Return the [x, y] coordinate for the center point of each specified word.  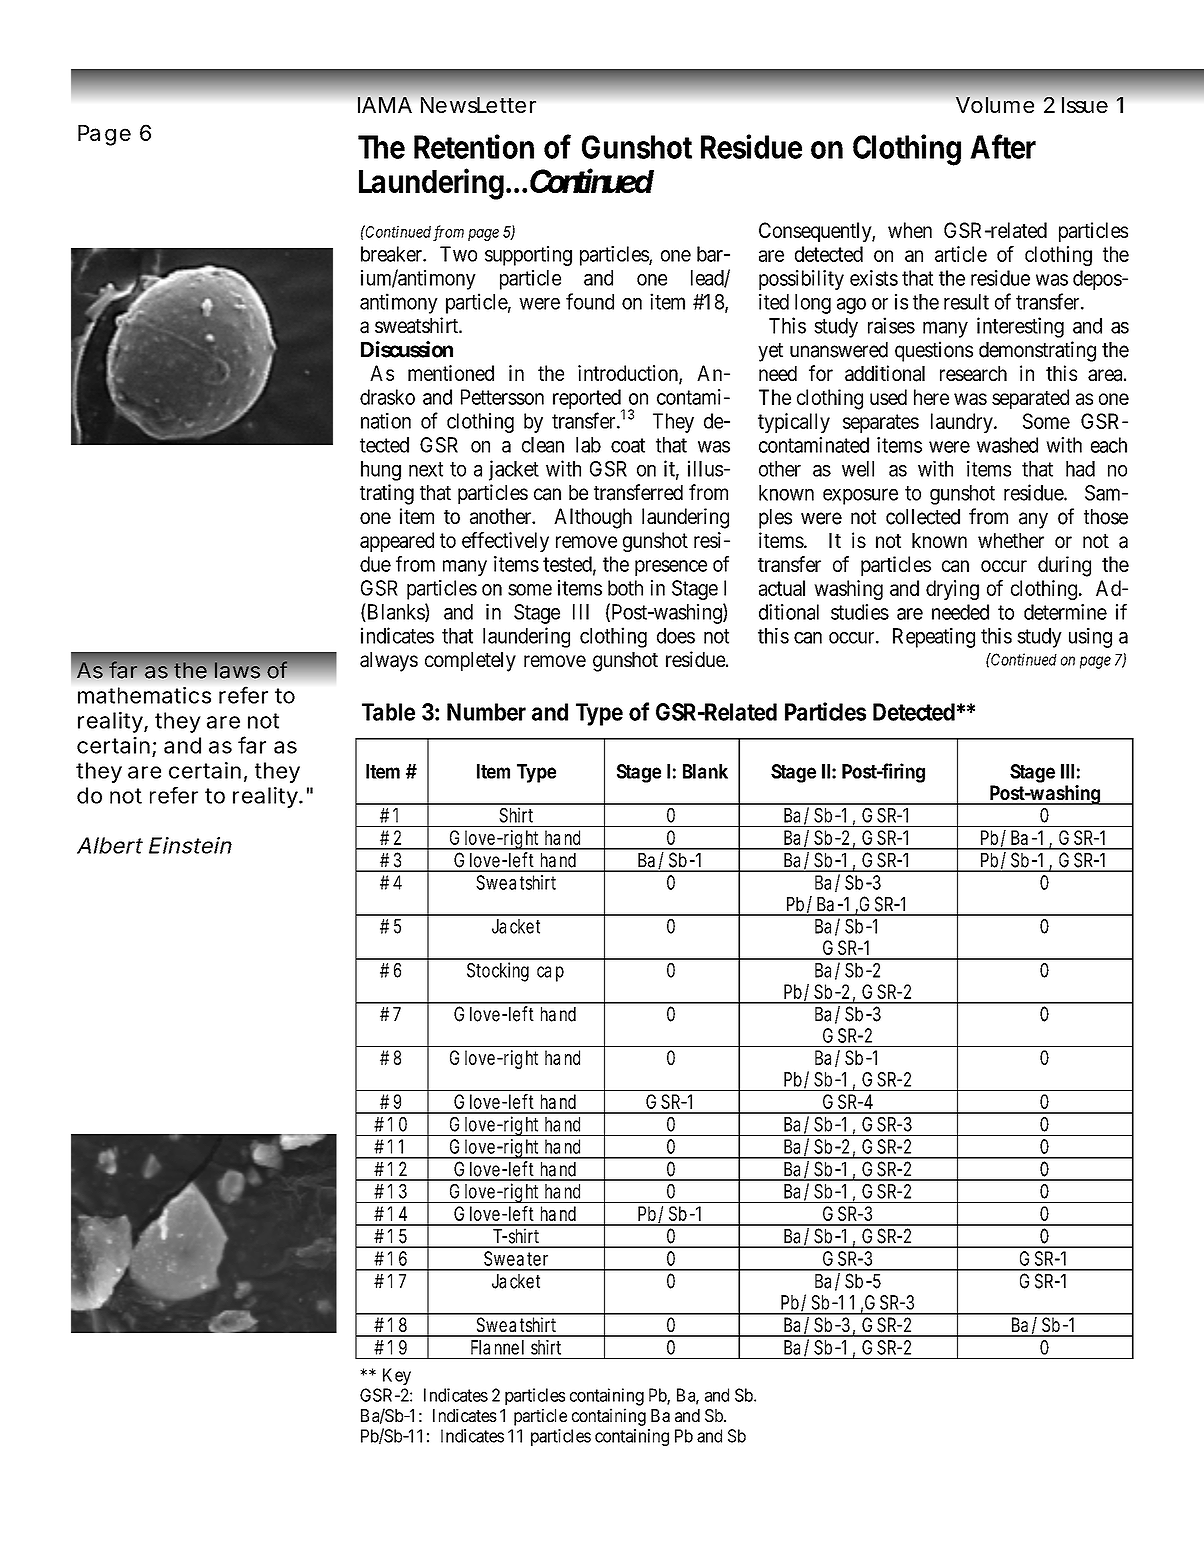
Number [486, 712]
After [1003, 146]
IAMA [385, 105]
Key [397, 1376]
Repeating [934, 637]
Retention [474, 146]
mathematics [144, 695]
